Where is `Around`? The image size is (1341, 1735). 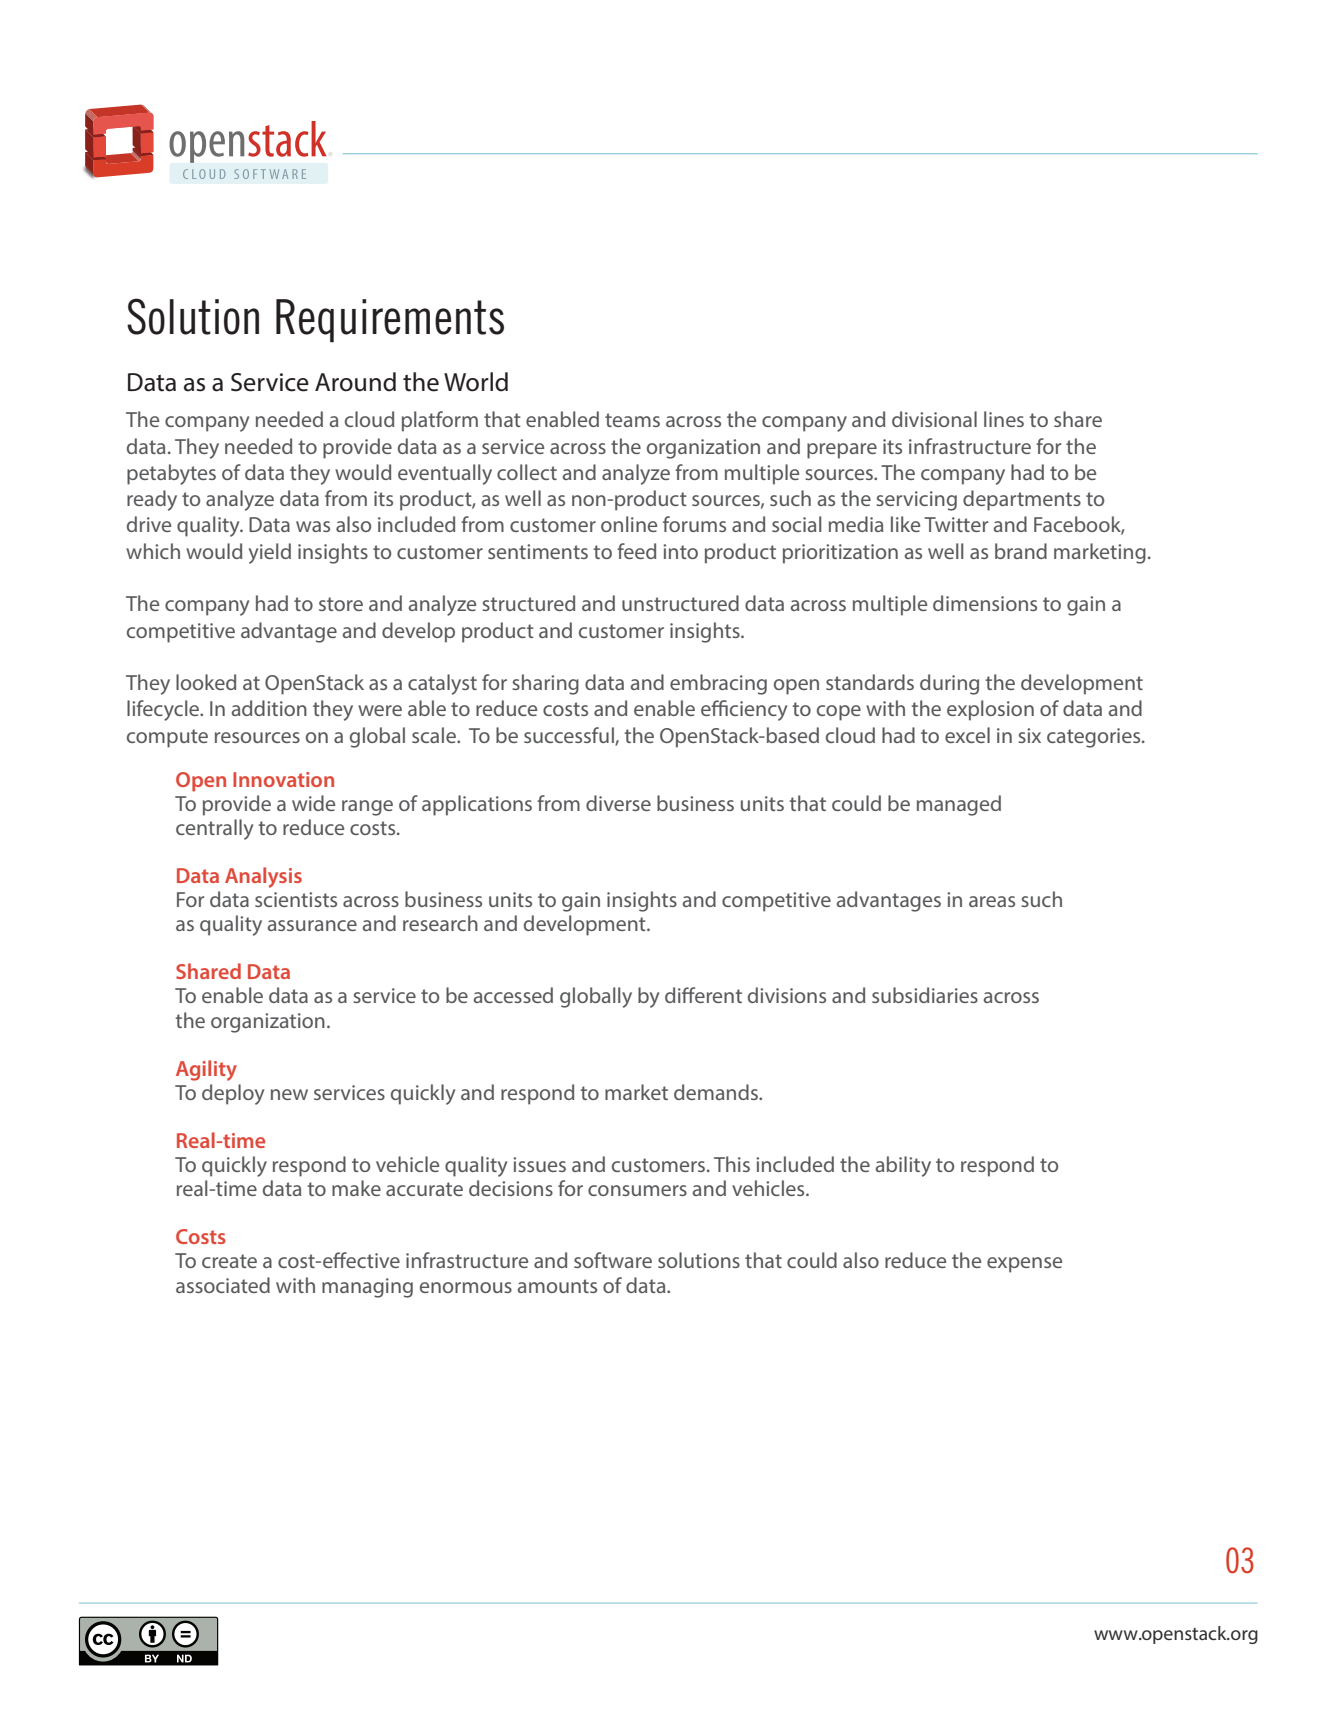
Around is located at coordinates (355, 382).
